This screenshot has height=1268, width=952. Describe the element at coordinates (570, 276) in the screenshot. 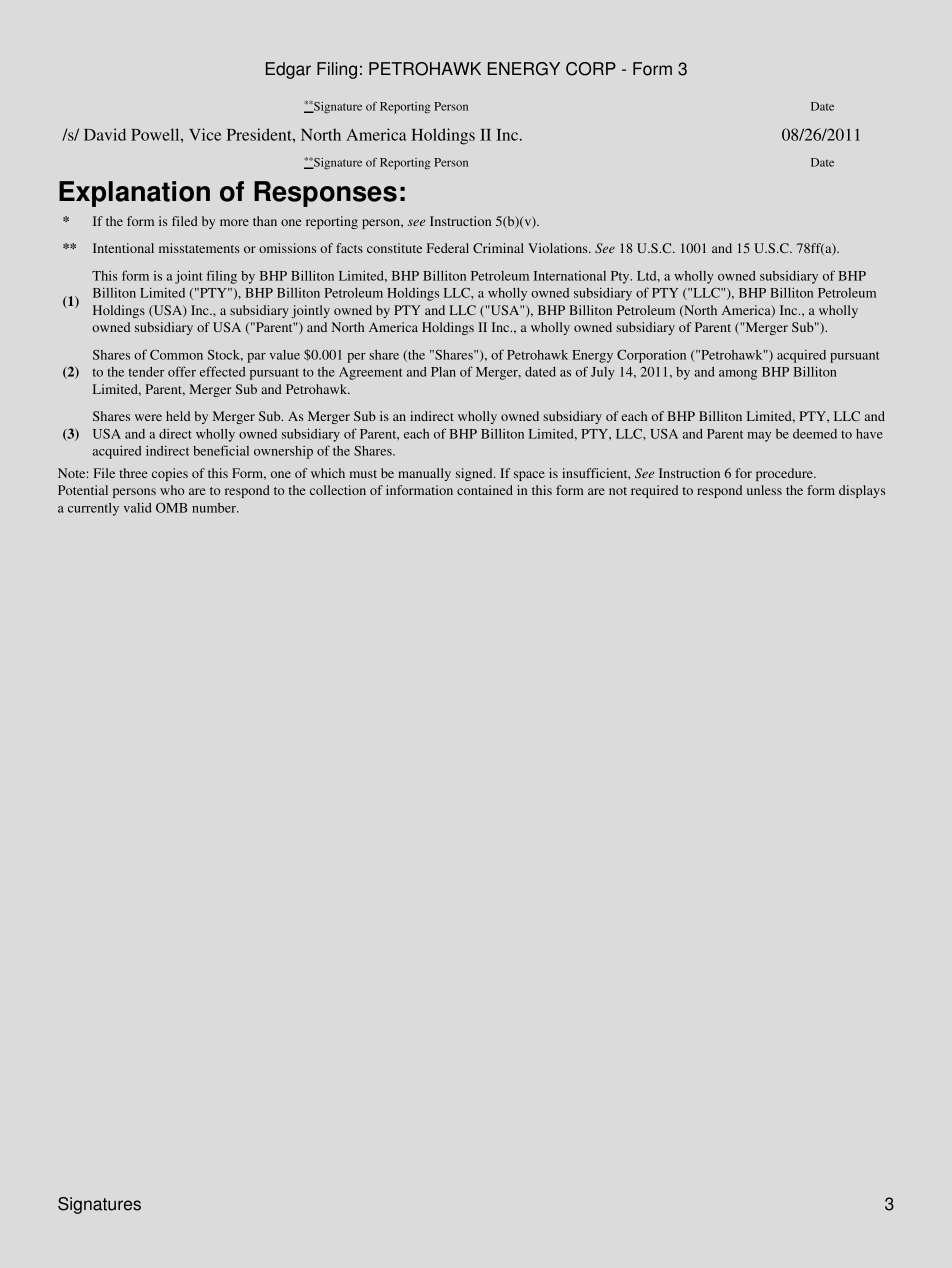

I see `International` at that location.
